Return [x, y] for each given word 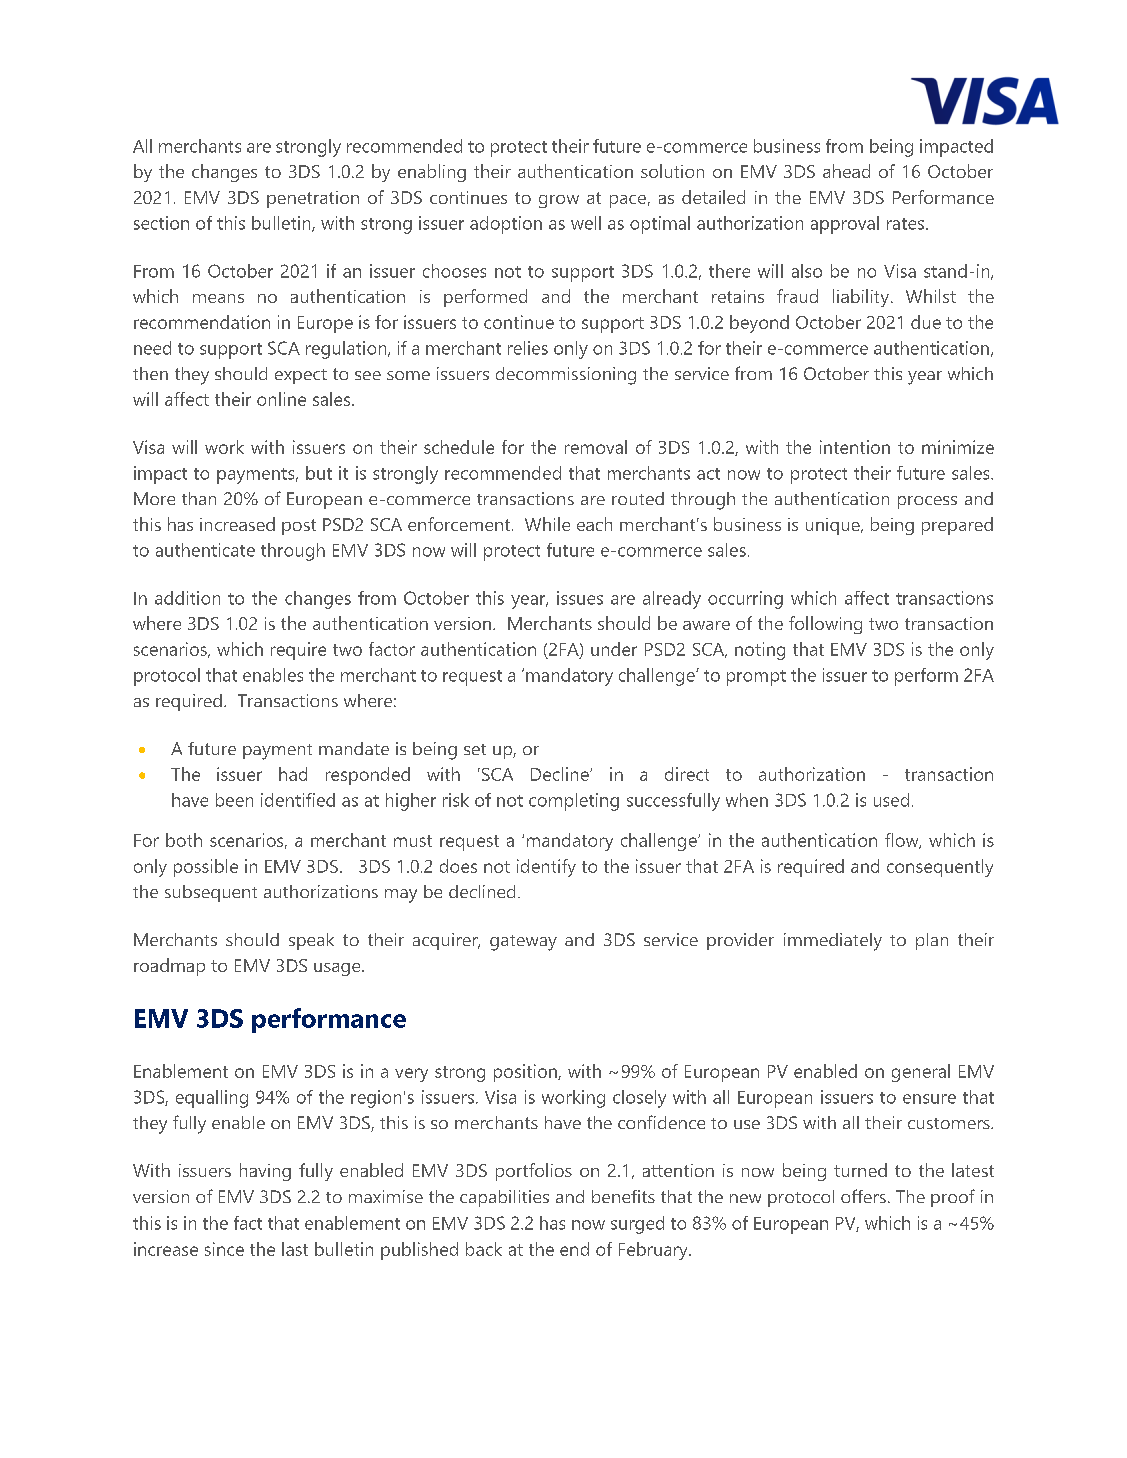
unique [834, 526]
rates [905, 224]
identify [546, 868]
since [224, 1249]
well [586, 223]
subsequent [211, 893]
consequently [940, 868]
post [299, 527]
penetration [313, 199]
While [547, 524]
